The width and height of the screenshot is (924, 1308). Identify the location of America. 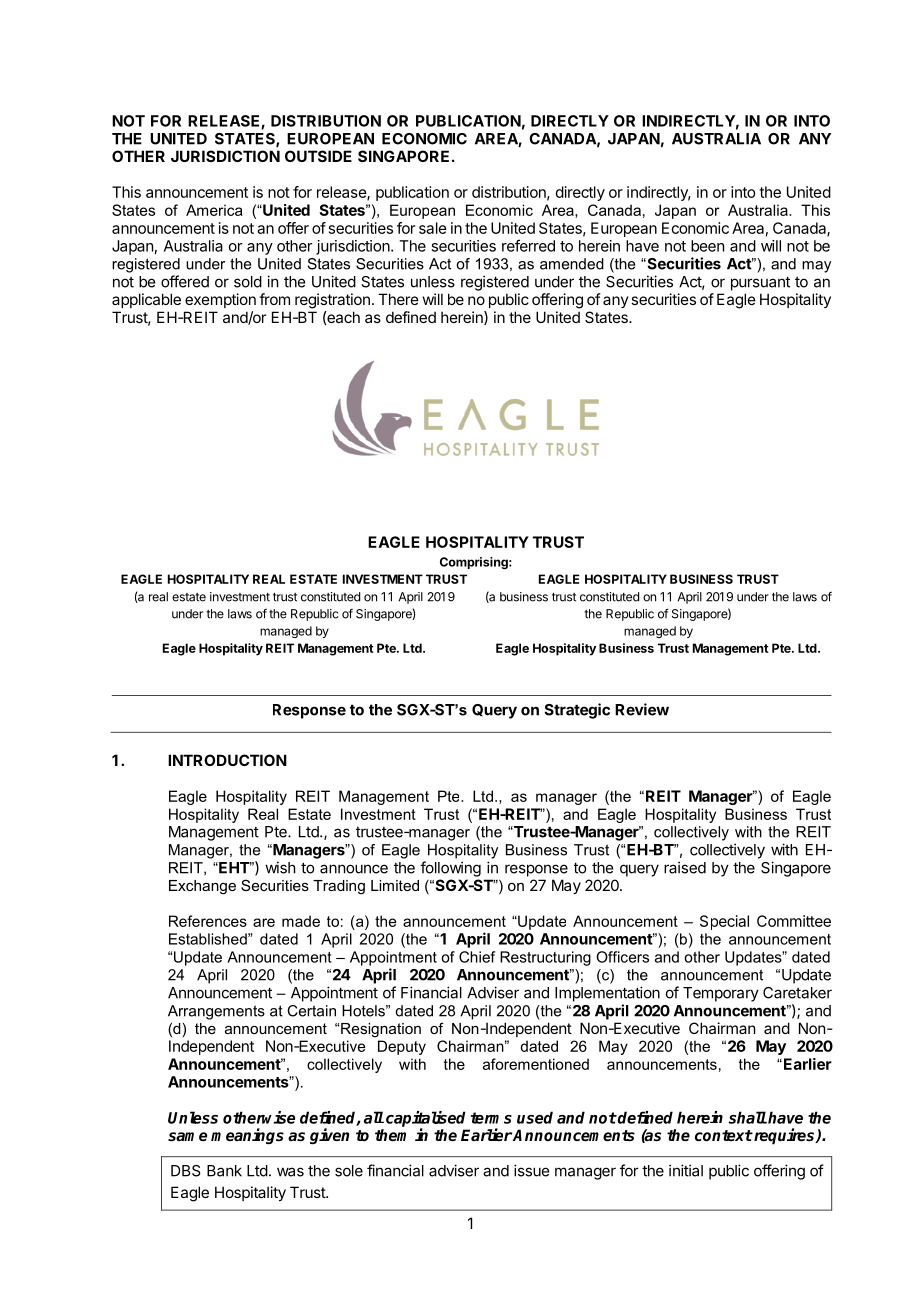
(214, 210).
